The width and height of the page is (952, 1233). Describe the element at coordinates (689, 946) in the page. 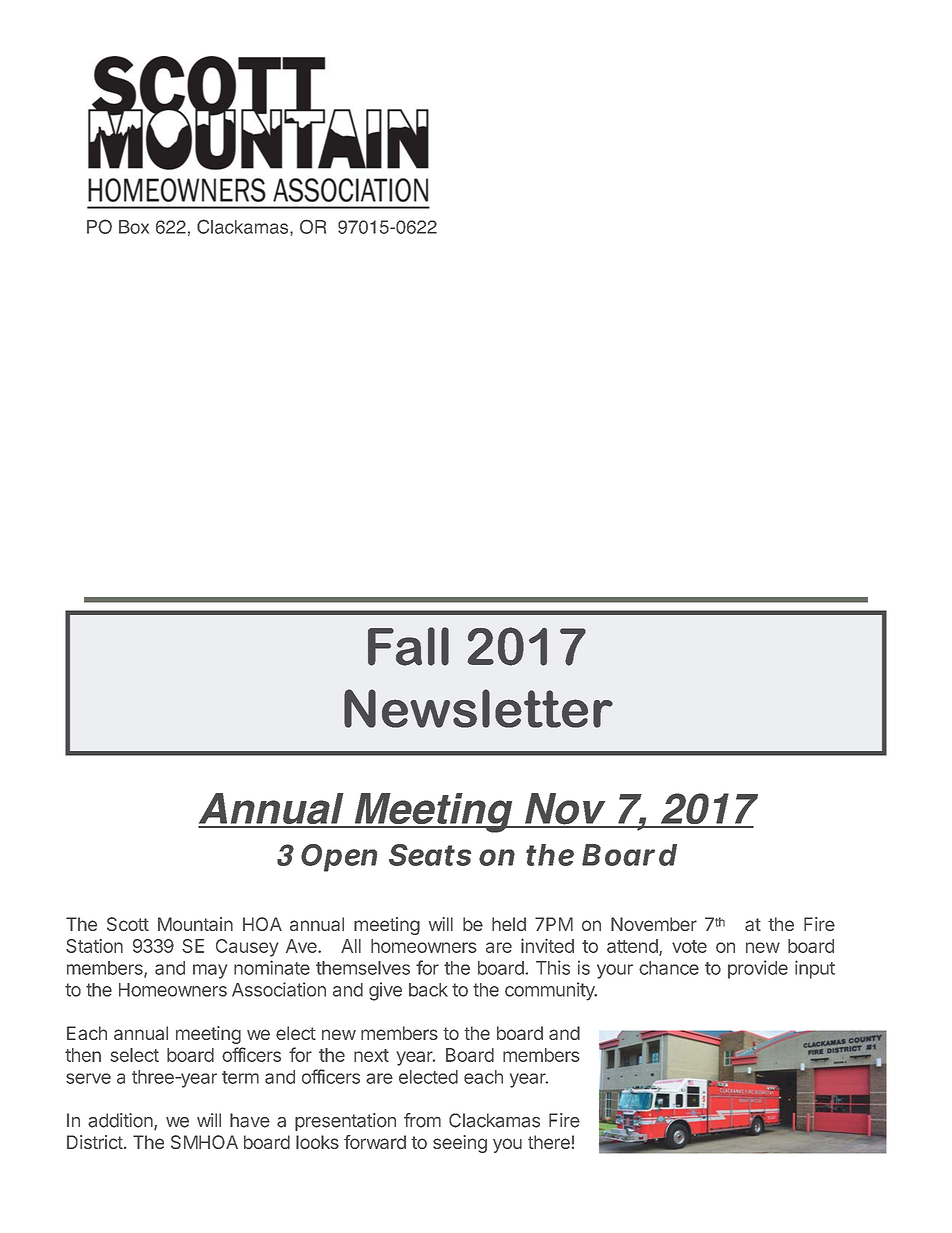

I see `vote` at that location.
